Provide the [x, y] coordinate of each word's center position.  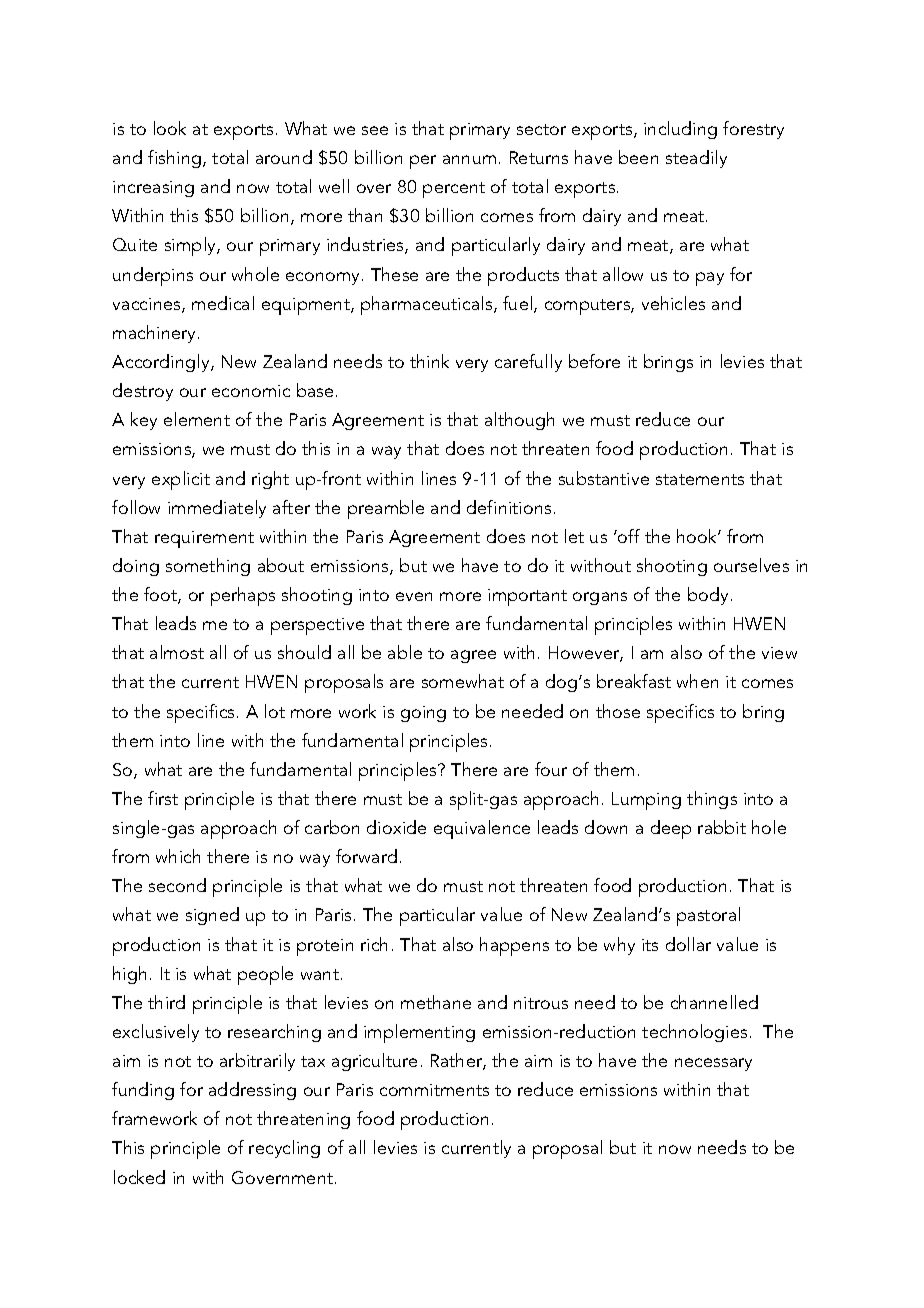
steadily [696, 159]
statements [700, 479]
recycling [284, 1149]
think [429, 361]
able [405, 652]
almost [177, 652]
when [697, 681]
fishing [174, 159]
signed [212, 916]
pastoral [708, 916]
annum [469, 159]
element [197, 419]
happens [514, 946]
